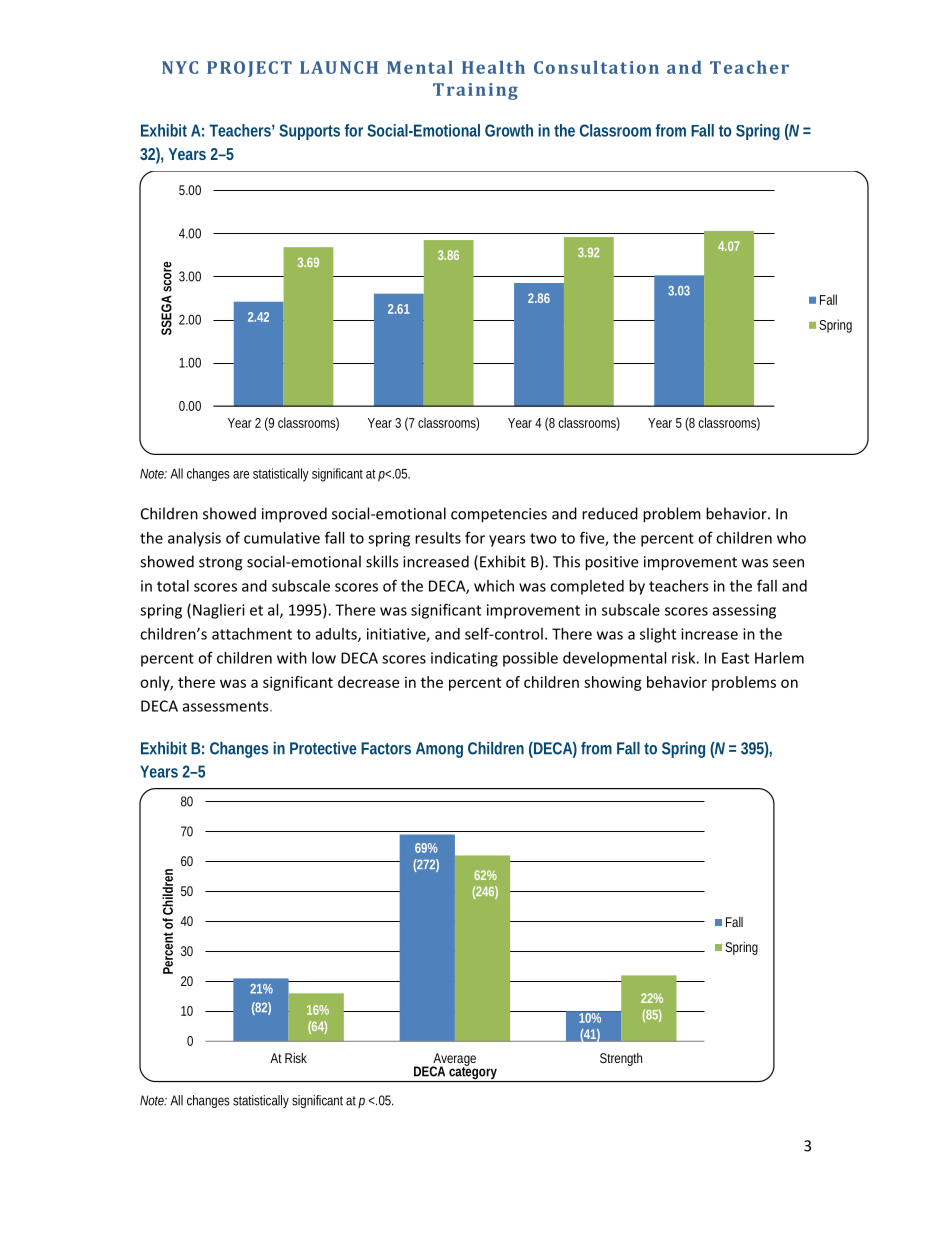 This screenshot has height=1233, width=952. Describe the element at coordinates (494, 586) in the screenshot. I see `which` at that location.
